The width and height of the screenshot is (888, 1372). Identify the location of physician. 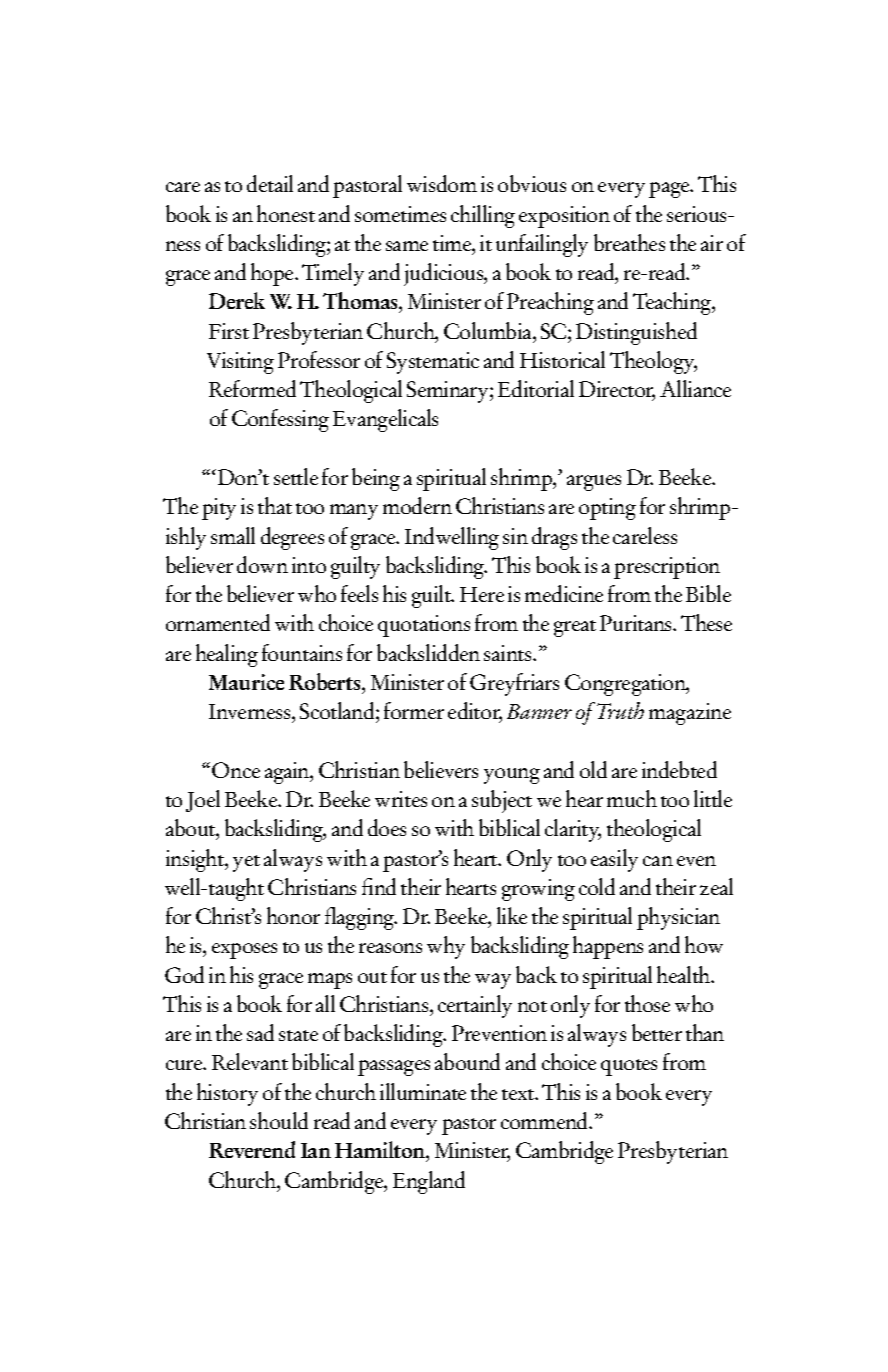
(678, 918).
